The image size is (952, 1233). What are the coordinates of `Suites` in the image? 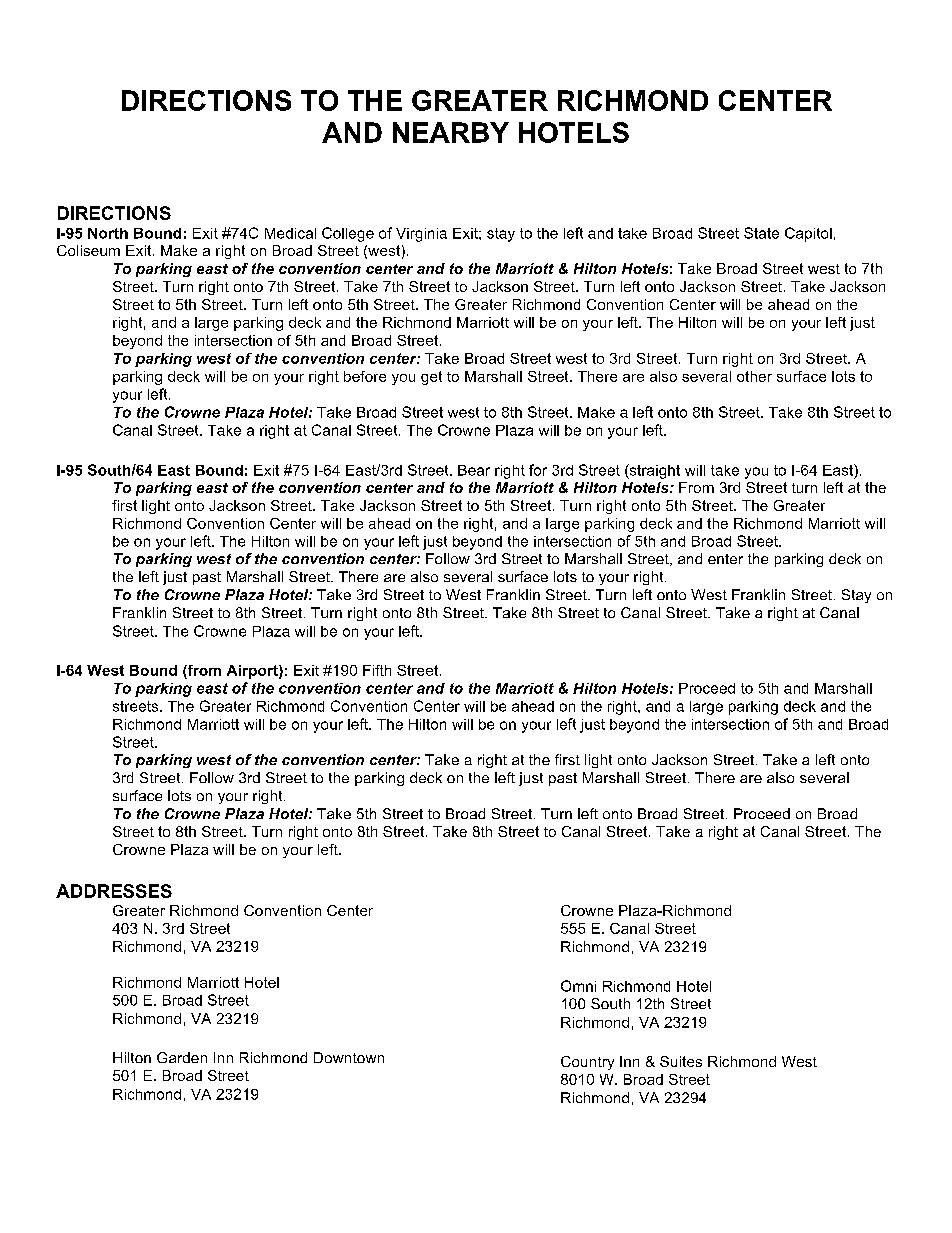 It's located at (681, 1061).
